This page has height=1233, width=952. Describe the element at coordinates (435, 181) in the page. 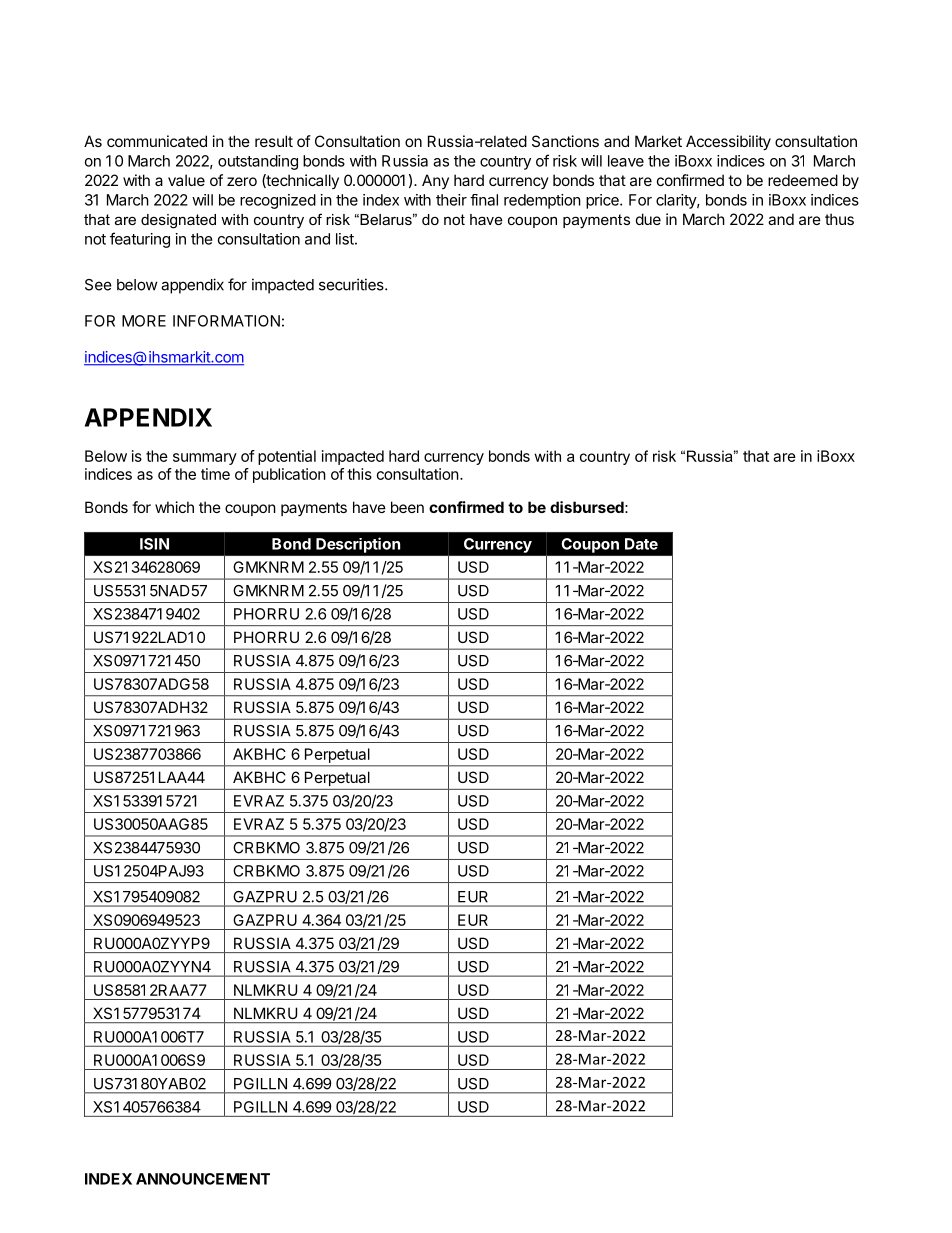

I see `Any` at that location.
